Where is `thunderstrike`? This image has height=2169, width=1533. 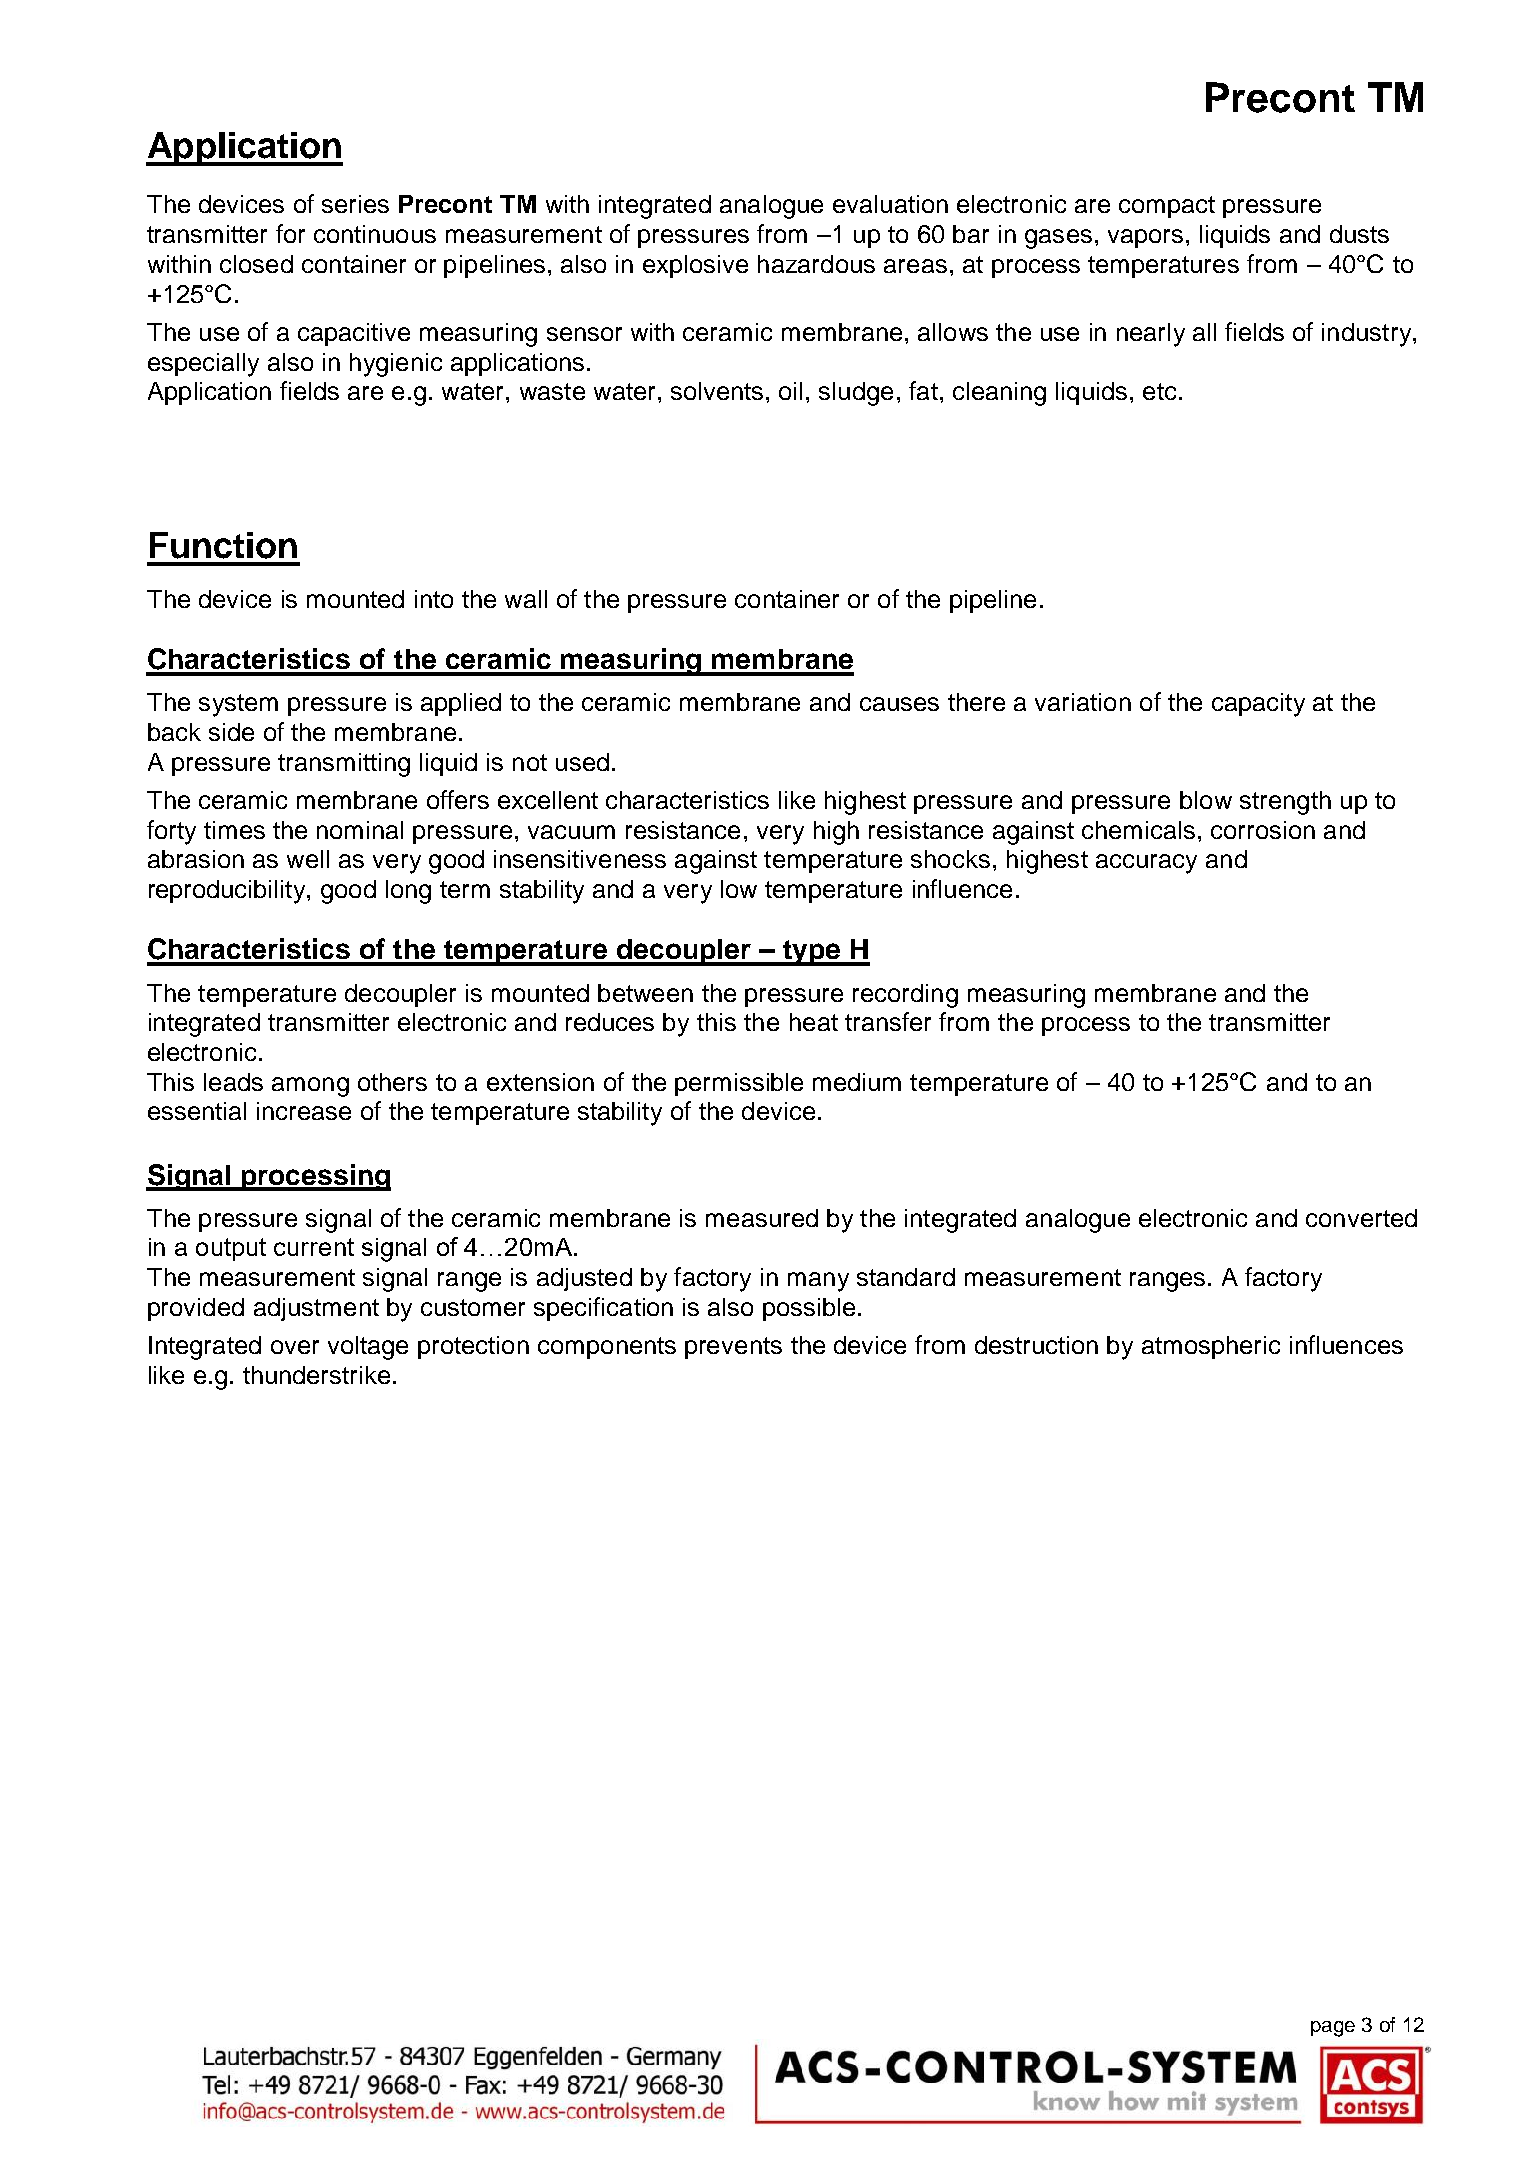 thunderstrike is located at coordinates (316, 1375).
